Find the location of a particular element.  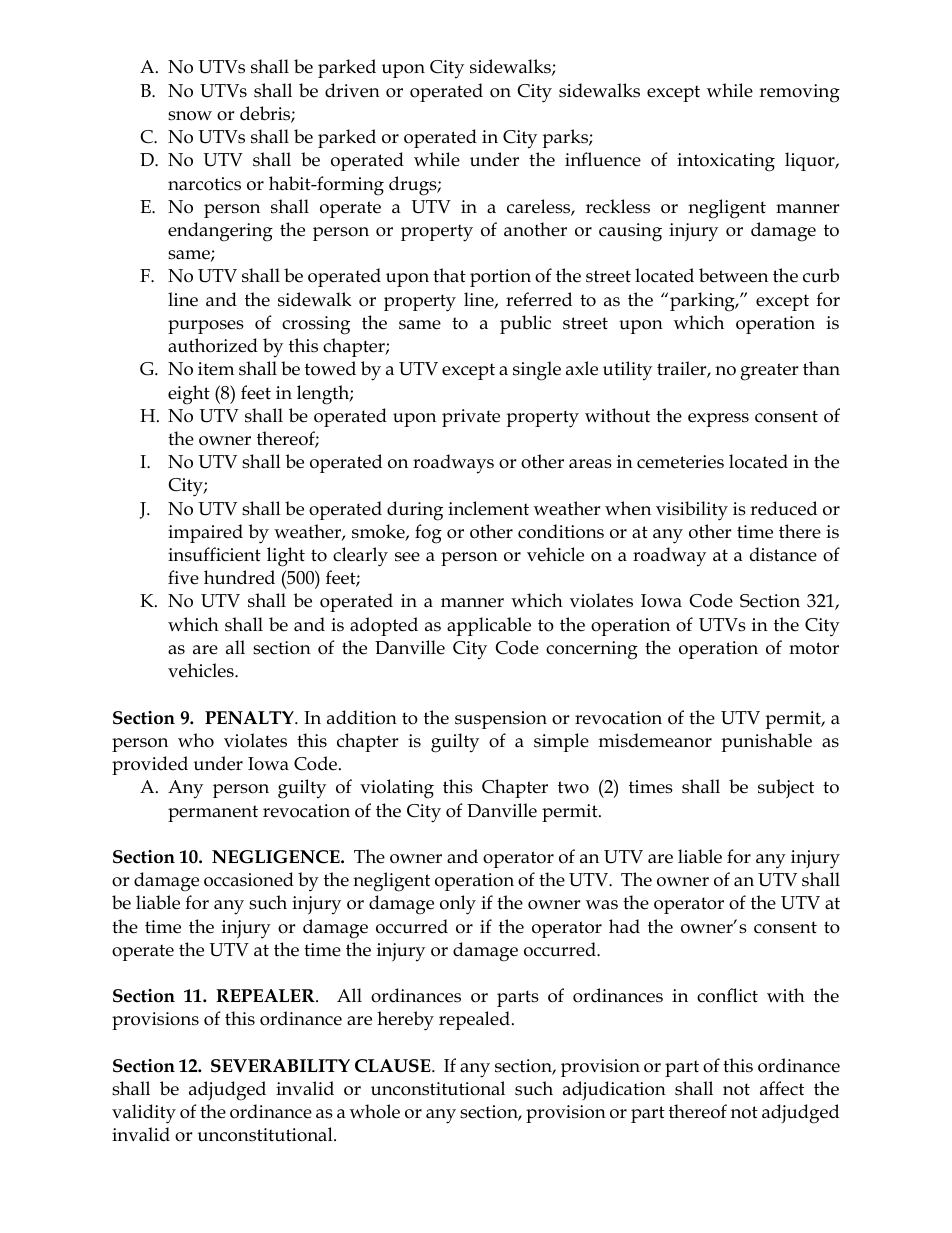

PENALTY is located at coordinates (250, 718).
